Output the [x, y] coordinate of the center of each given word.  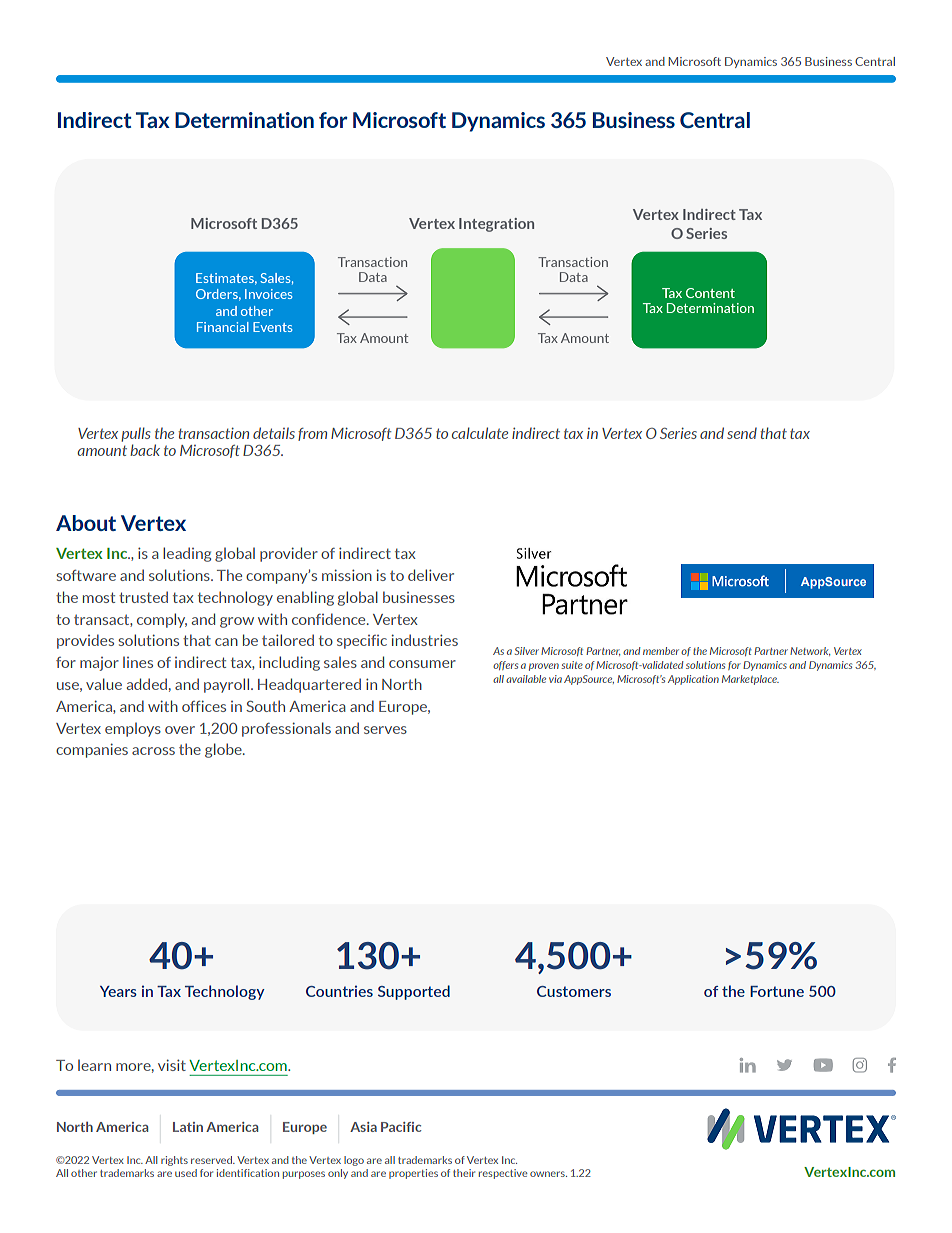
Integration [496, 225]
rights [174, 1161]
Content [710, 293]
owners [548, 1174]
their [464, 1173]
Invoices [268, 294]
